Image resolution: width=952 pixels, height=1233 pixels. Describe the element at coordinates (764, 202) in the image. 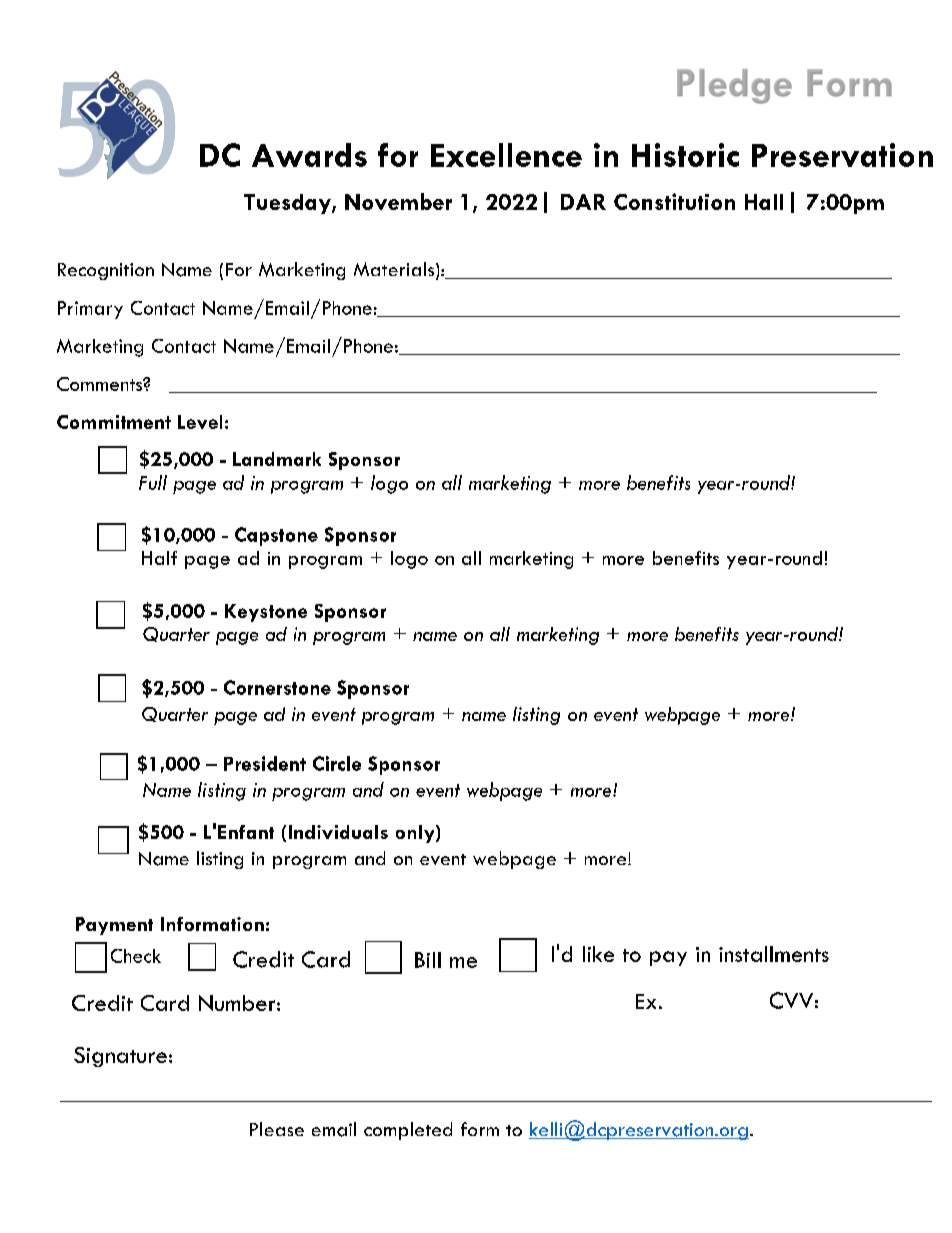

I see `Hall` at that location.
